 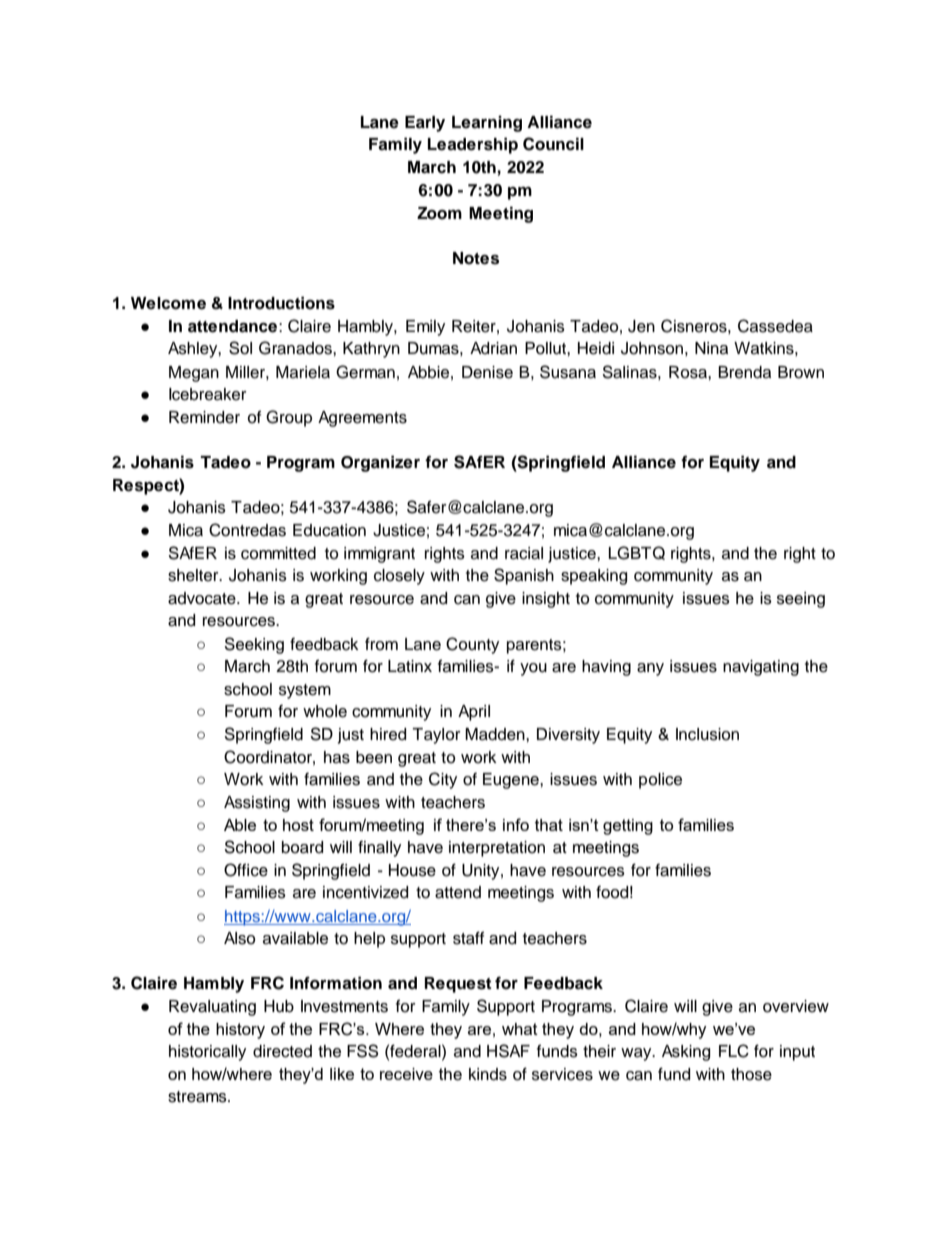 What do you see at coordinates (707, 734) in the document?
I see `Inclusion` at bounding box center [707, 734].
